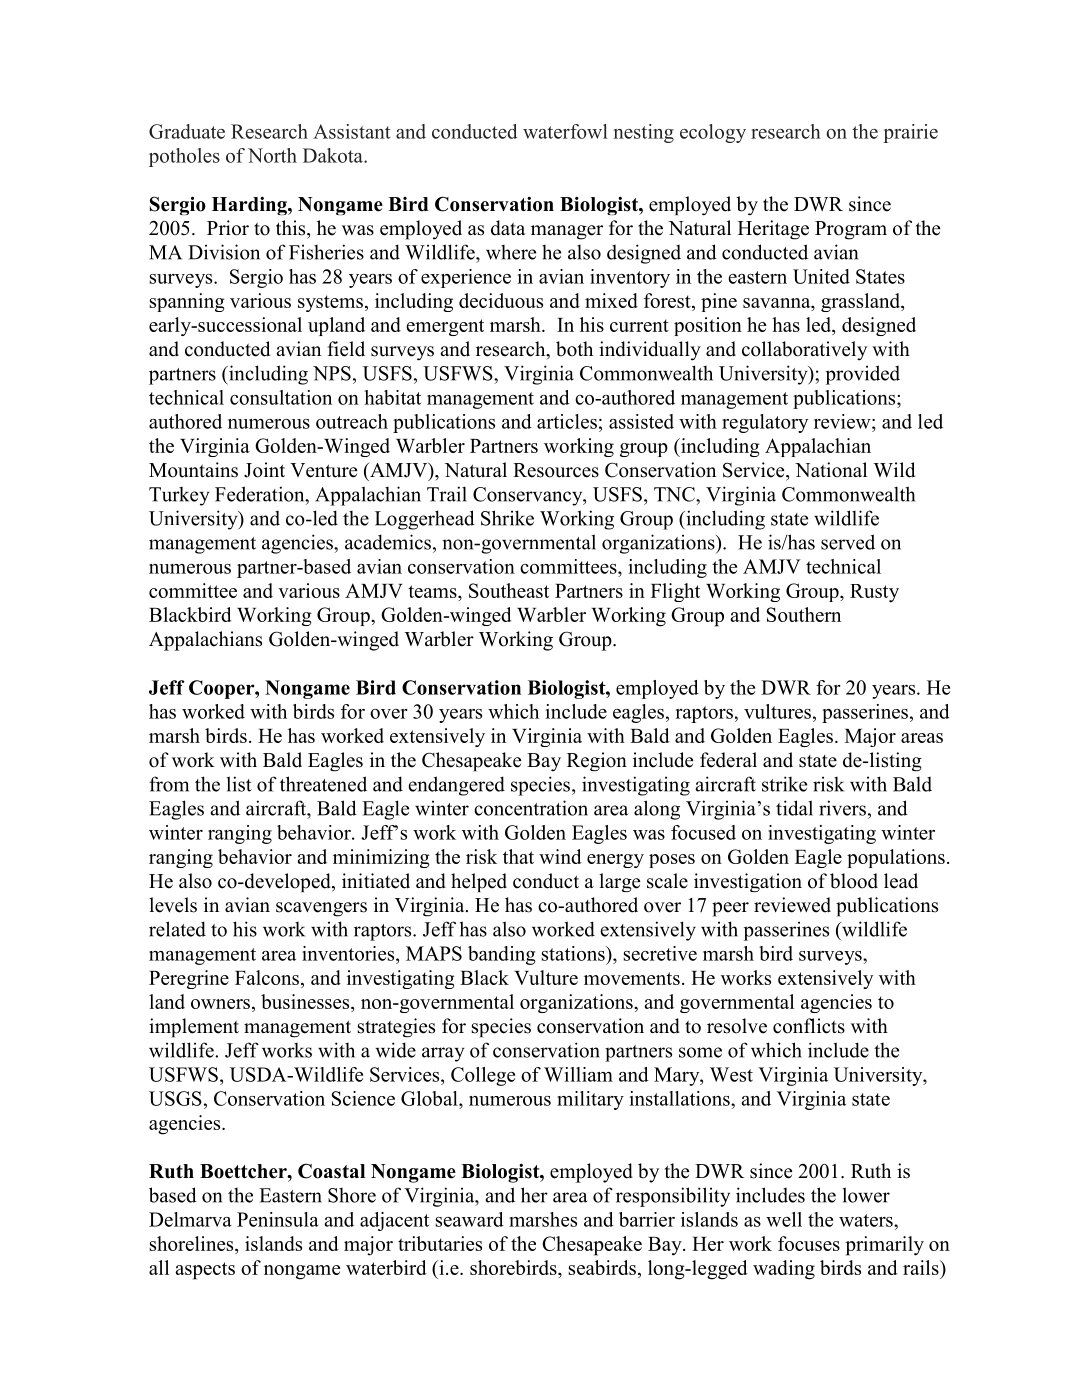 The width and height of the document is (1072, 1388). What do you see at coordinates (831, 470) in the document?
I see `National` at bounding box center [831, 470].
